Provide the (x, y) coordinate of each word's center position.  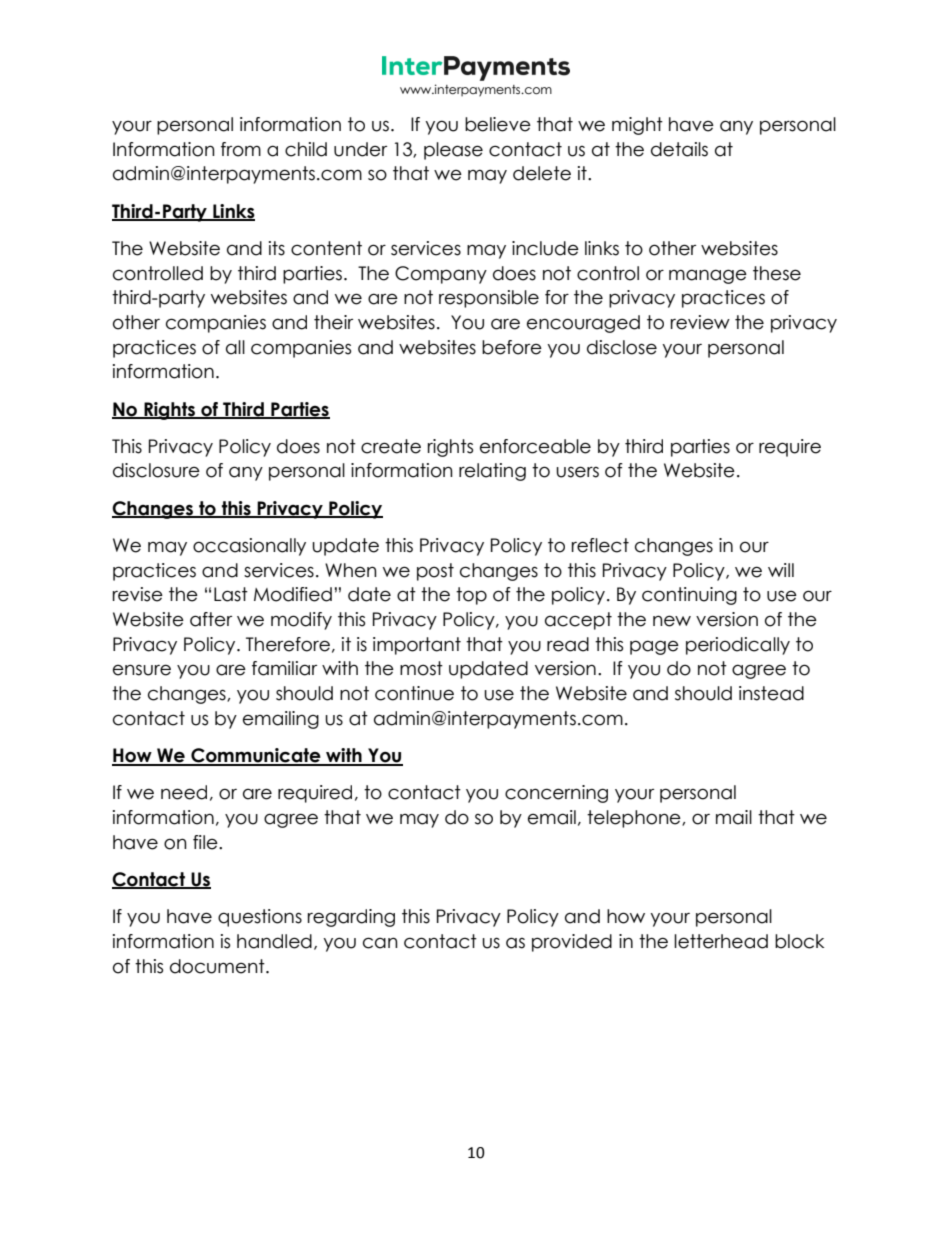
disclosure (156, 470)
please (453, 151)
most (421, 668)
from (241, 149)
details (679, 149)
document (218, 966)
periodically (738, 646)
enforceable (535, 446)
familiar (284, 668)
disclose (622, 347)
